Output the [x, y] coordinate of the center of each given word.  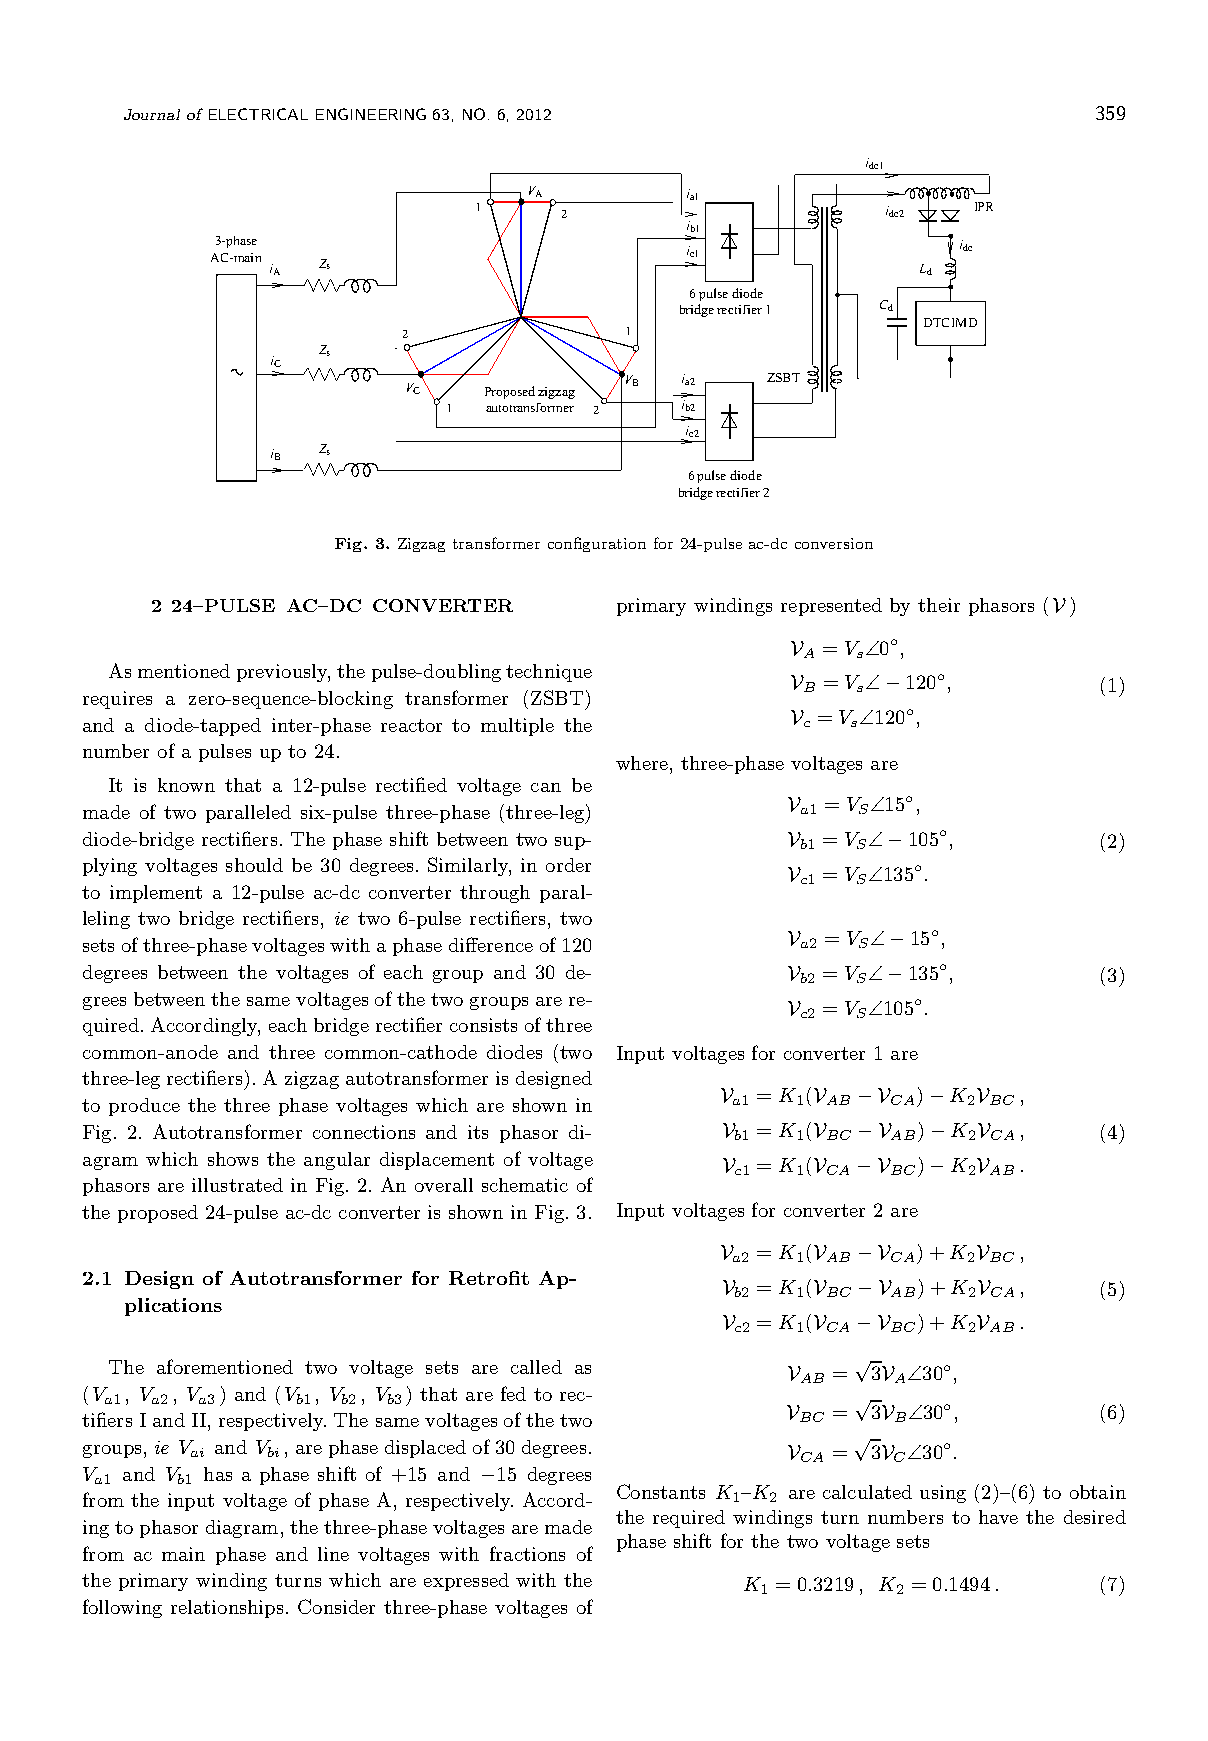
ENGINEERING [371, 114]
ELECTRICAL [258, 114]
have [998, 1517]
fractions [527, 1553]
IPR [984, 206]
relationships [227, 1609]
